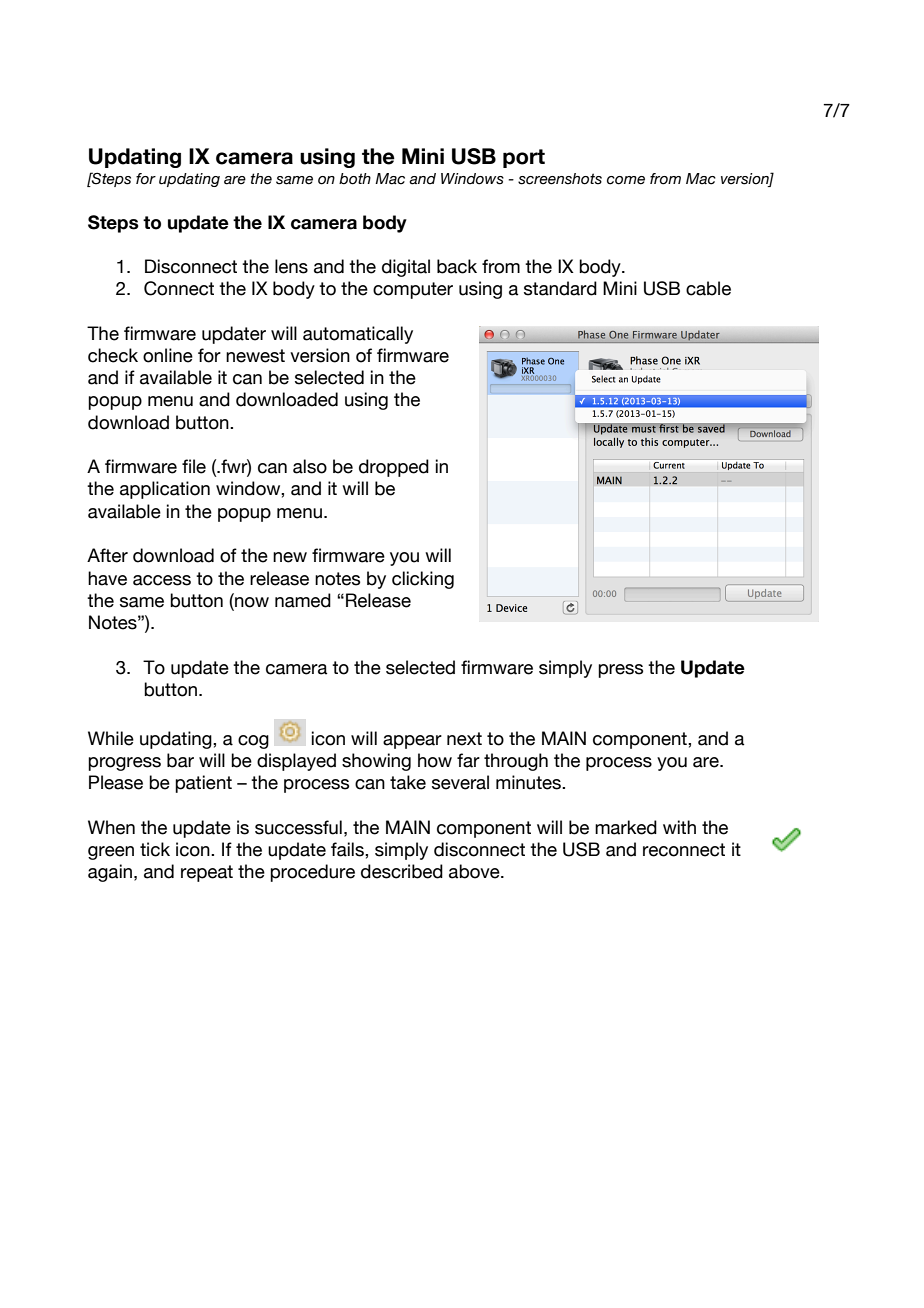 This page has height=1308, width=924. Describe the element at coordinates (620, 671) in the page. I see `press` at that location.
